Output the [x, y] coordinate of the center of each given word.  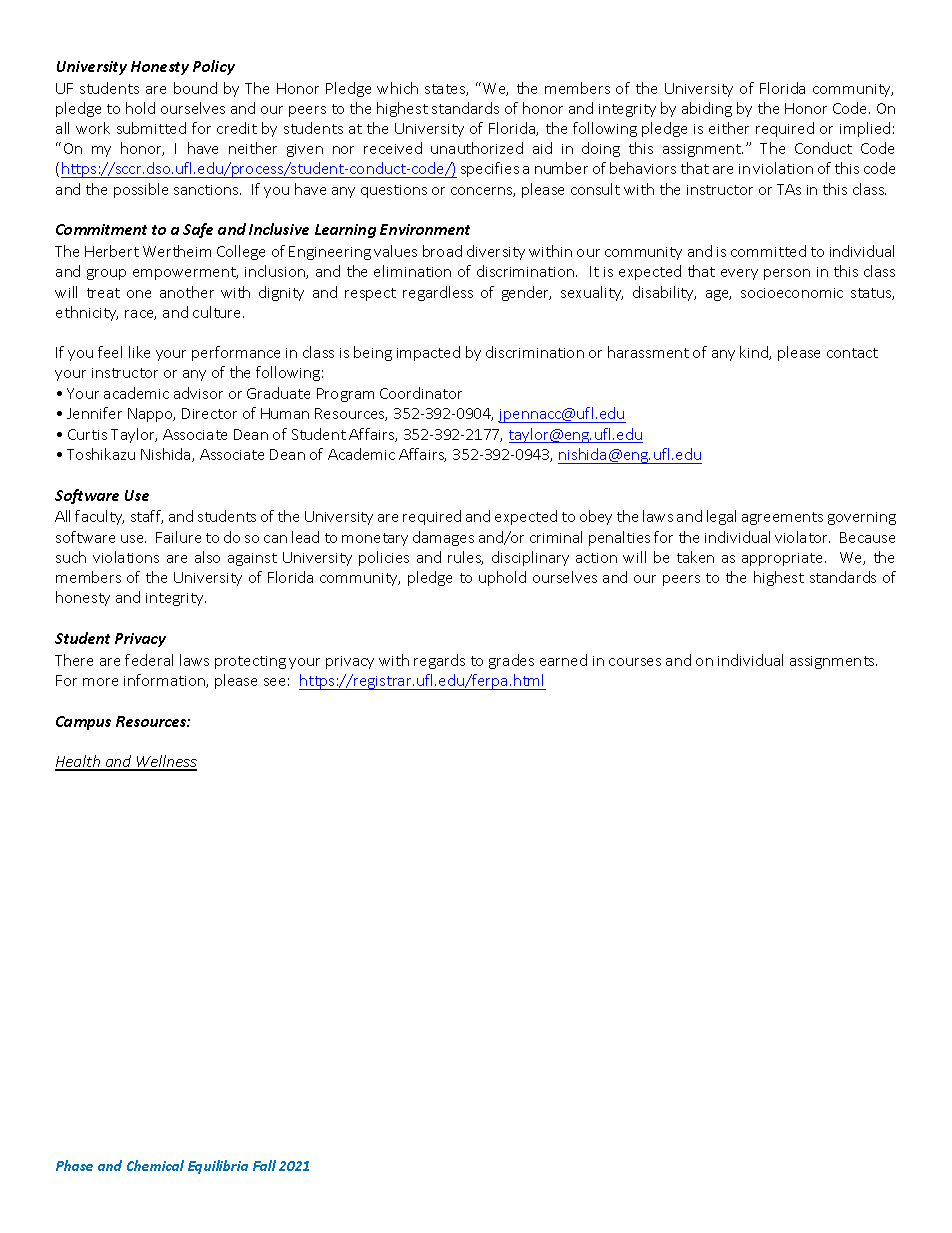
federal [149, 660]
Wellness [166, 762]
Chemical [155, 1165]
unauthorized [477, 148]
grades [511, 661]
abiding [707, 109]
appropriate [784, 559]
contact [852, 353]
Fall [264, 1165]
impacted [428, 353]
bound [195, 88]
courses [635, 662]
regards [439, 661]
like [139, 352]
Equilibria [218, 1167]
